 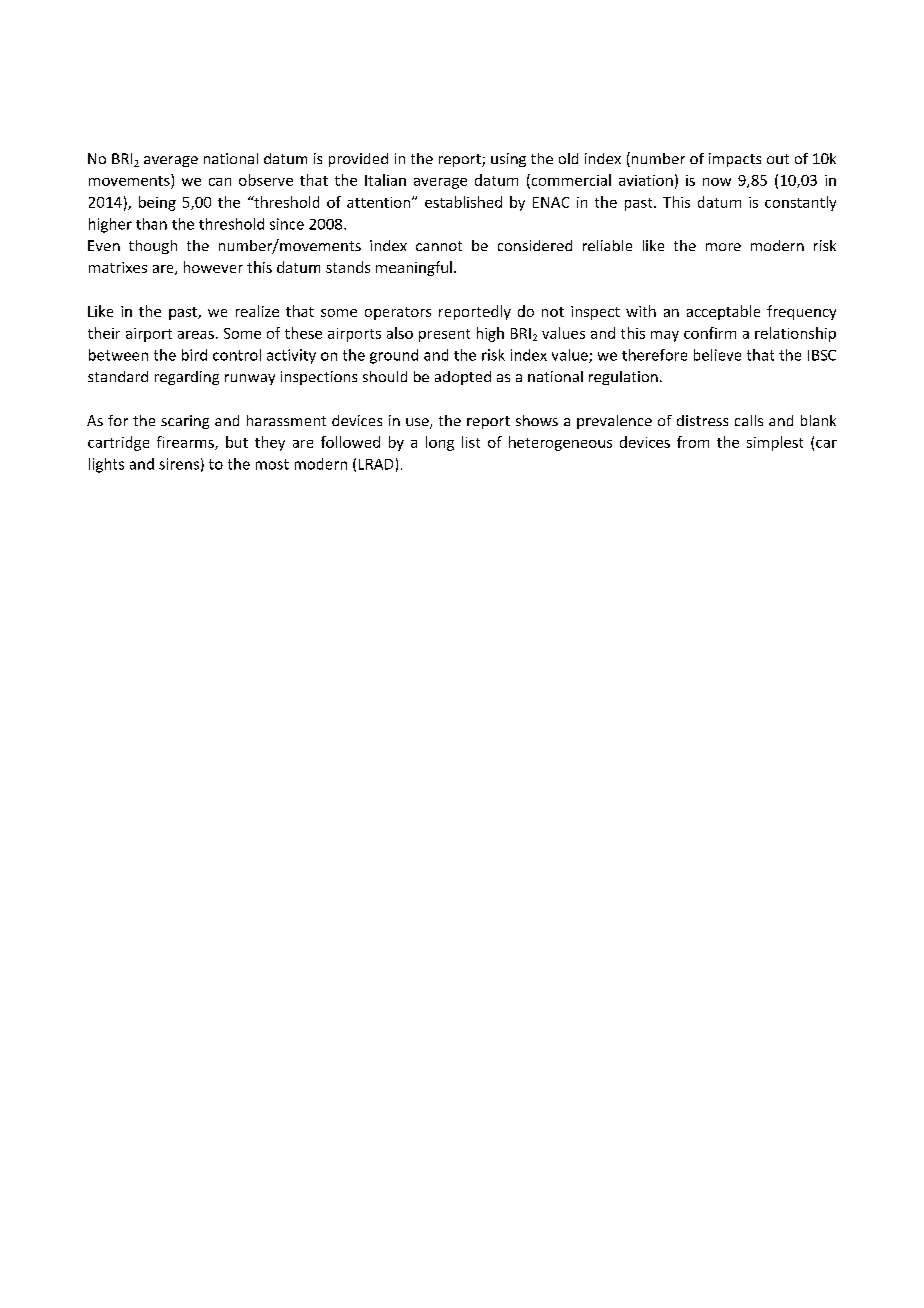 What do you see at coordinates (775, 443) in the page?
I see `simplest` at bounding box center [775, 443].
